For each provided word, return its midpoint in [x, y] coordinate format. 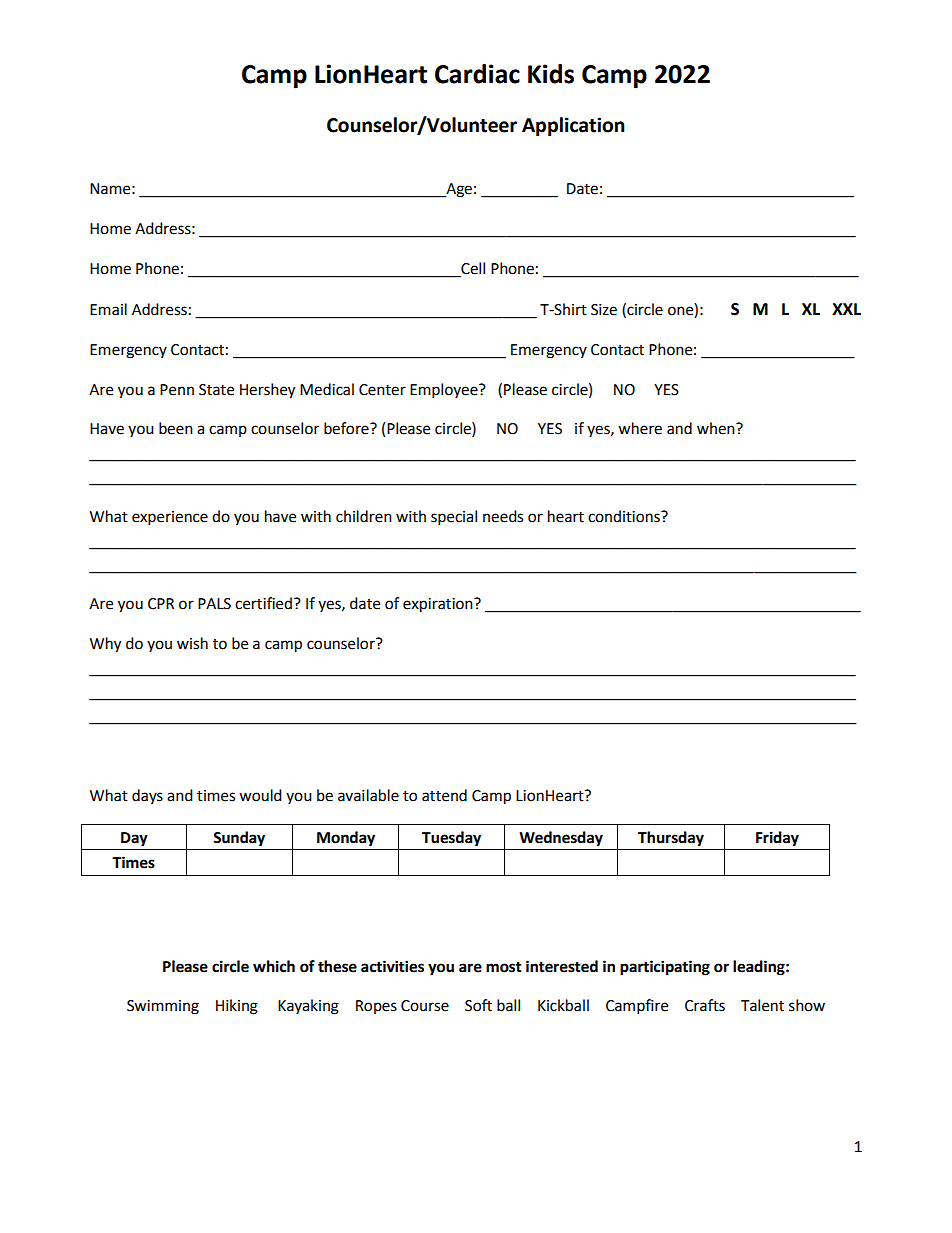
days [147, 796]
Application [573, 126]
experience [170, 518]
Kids [551, 74]
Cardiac [477, 74]
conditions [625, 516]
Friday [777, 839]
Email [108, 309]
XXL [846, 309]
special [454, 518]
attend [444, 795]
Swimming [163, 1007]
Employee [445, 391]
